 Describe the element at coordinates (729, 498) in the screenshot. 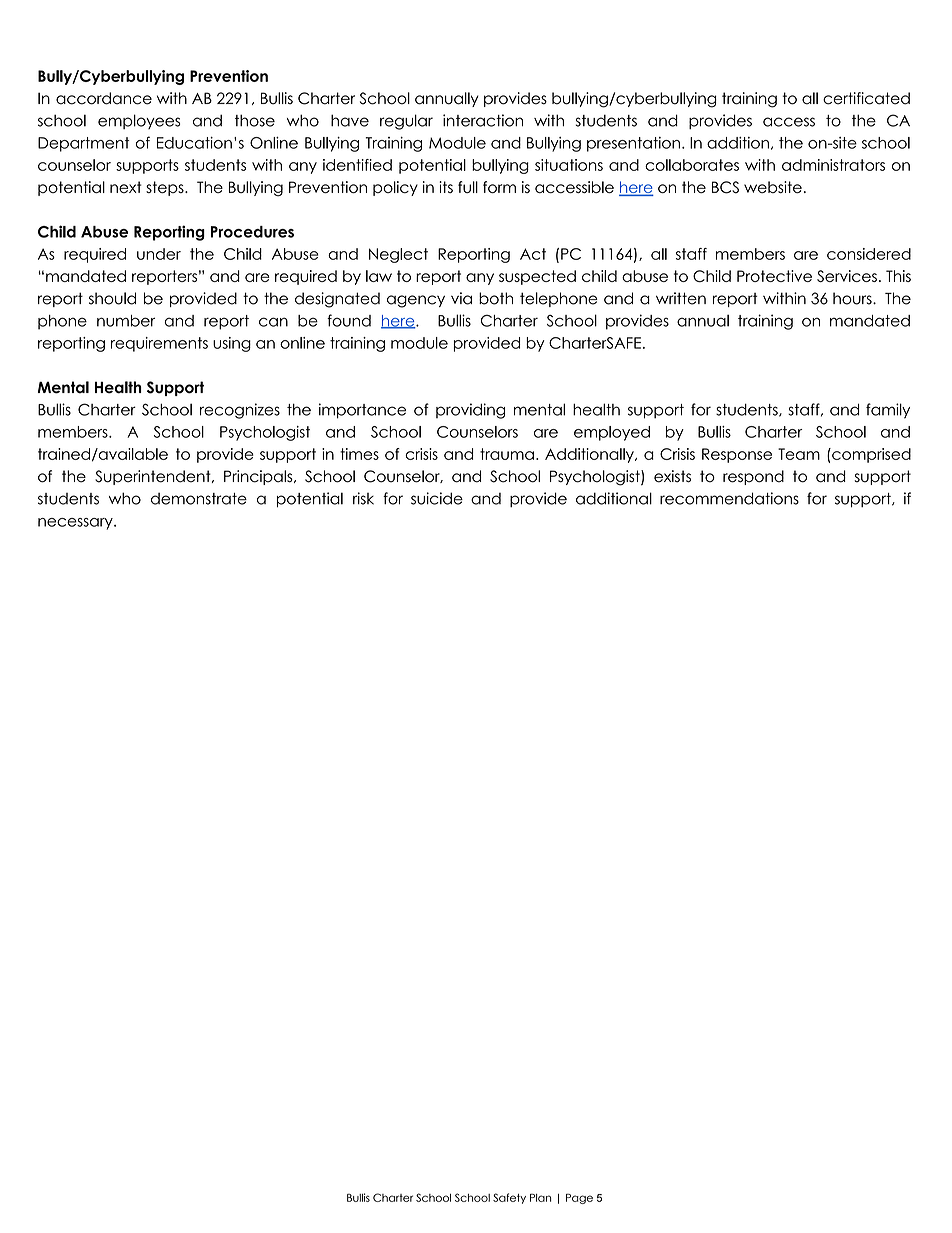

I see `recommendations` at that location.
